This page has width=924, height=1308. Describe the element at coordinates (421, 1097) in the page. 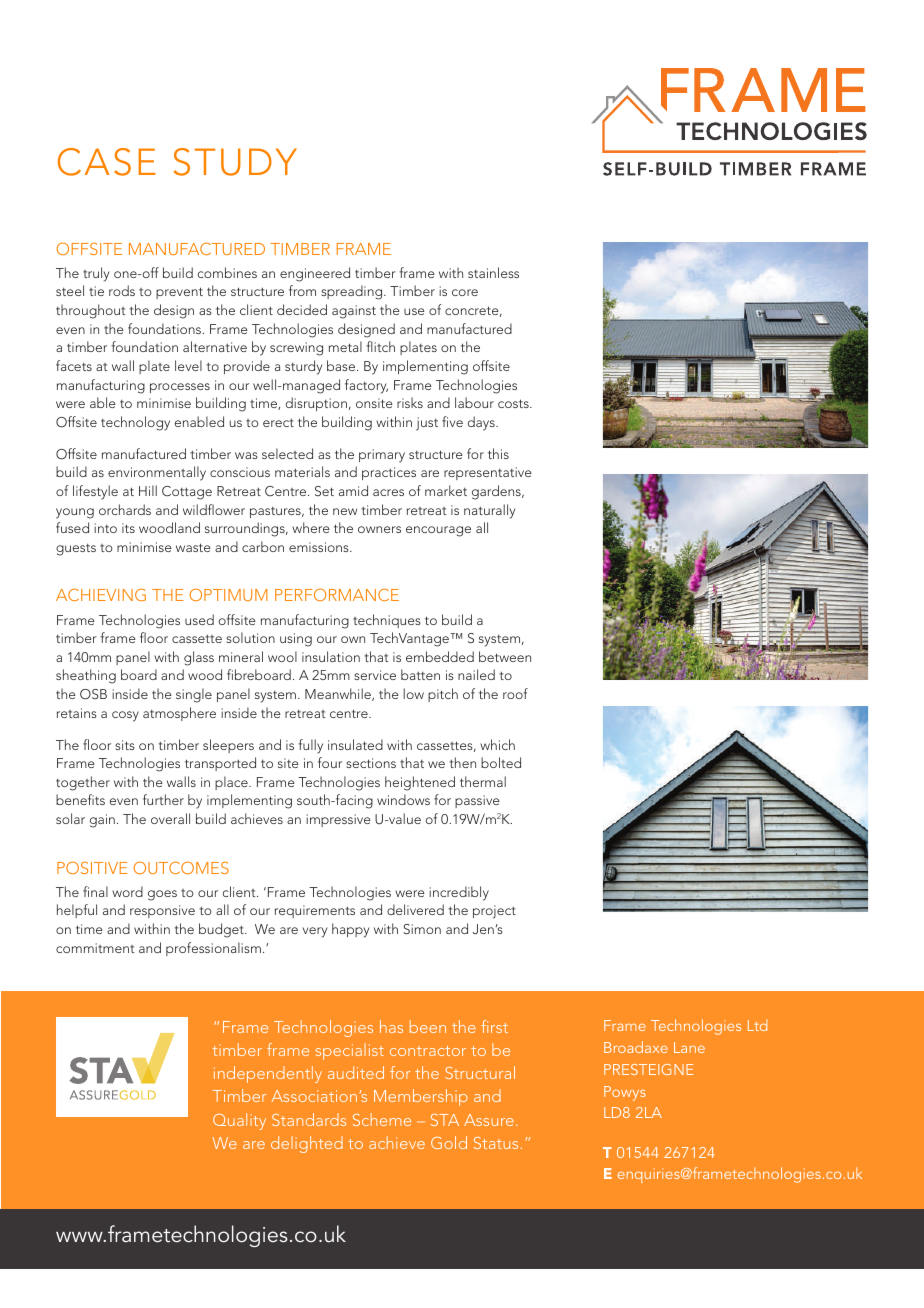

I see `Membership` at that location.
